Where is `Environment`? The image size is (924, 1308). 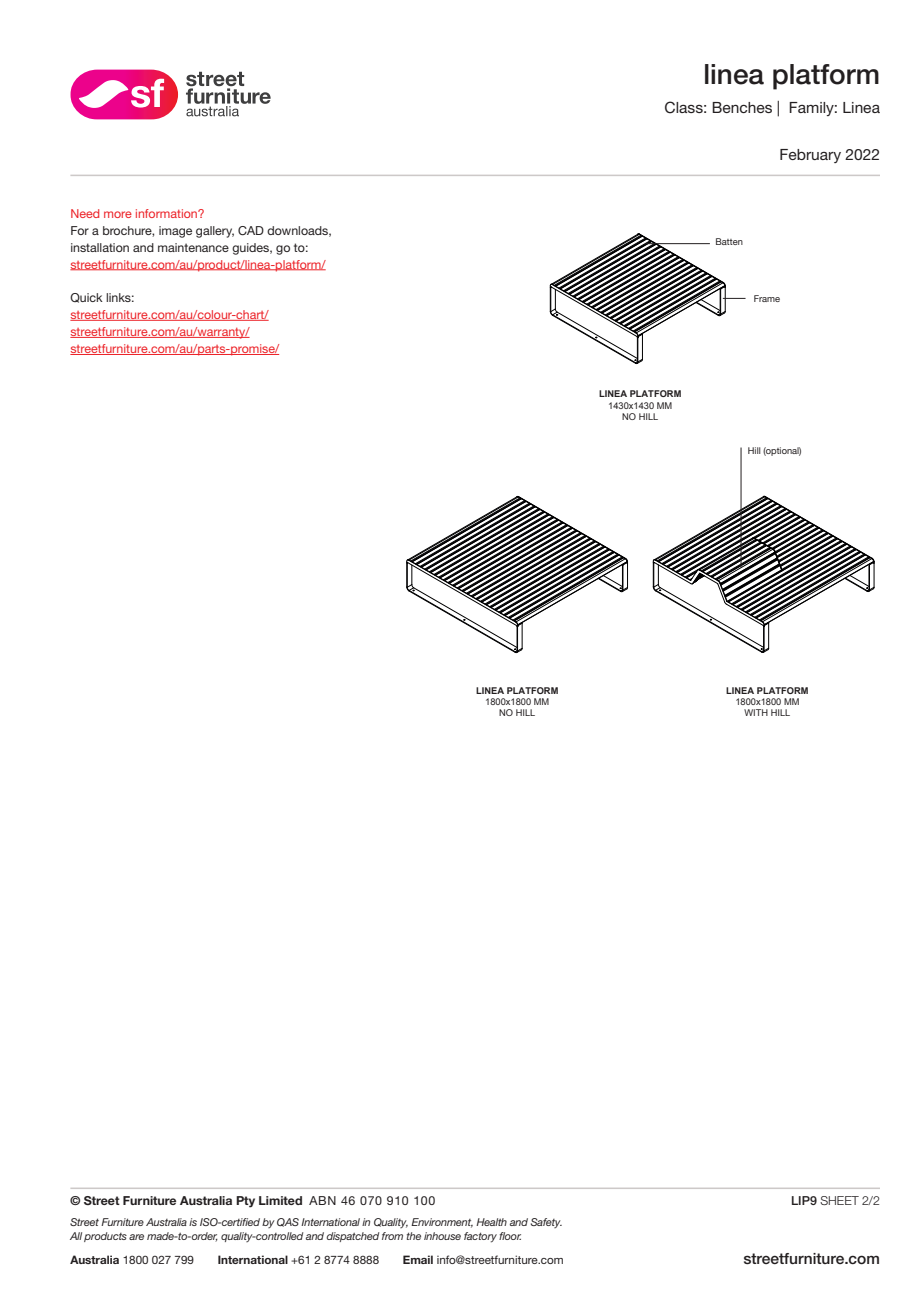
Environment is located at coordinates (442, 1223).
